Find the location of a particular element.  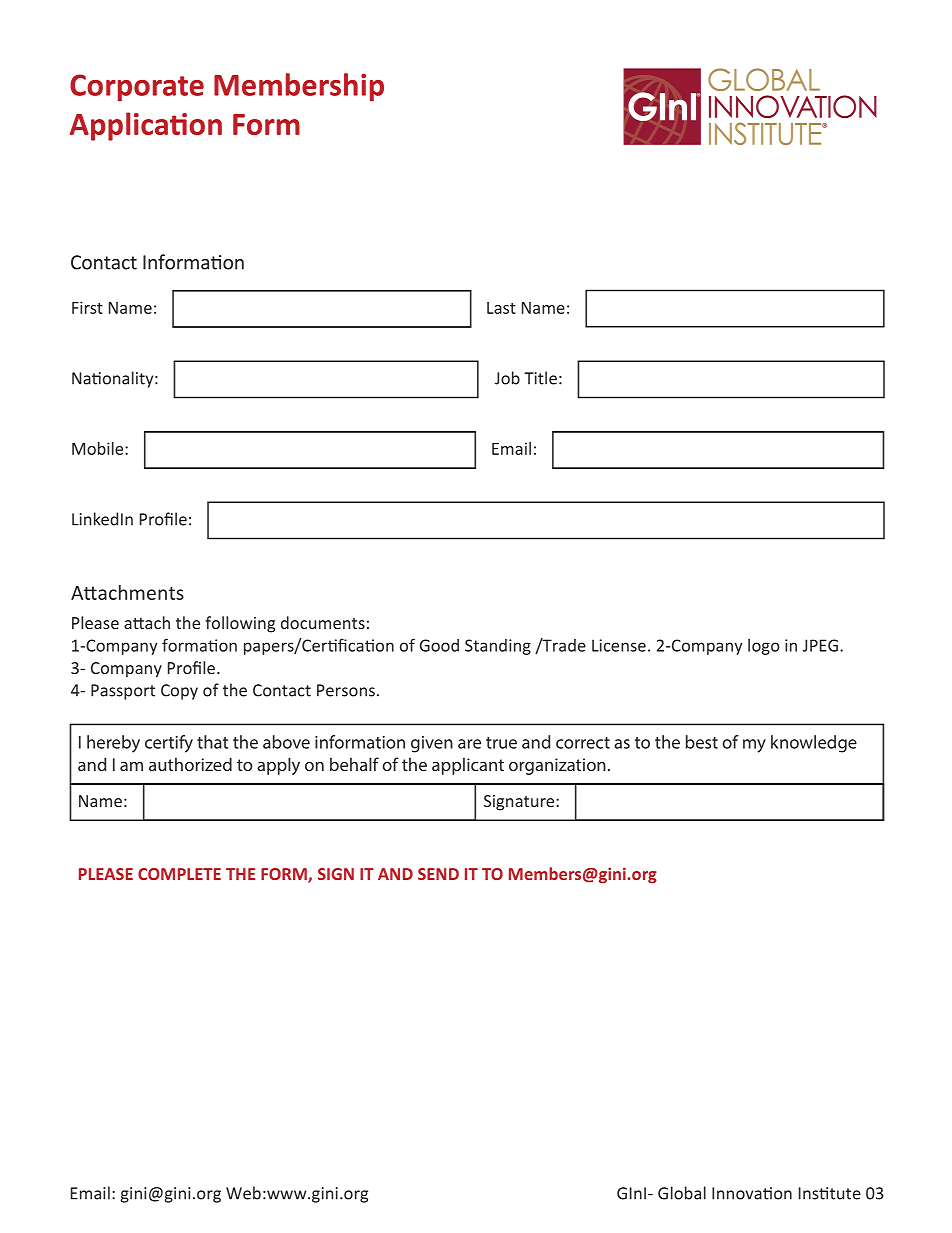

Innovation is located at coordinates (752, 1193).
